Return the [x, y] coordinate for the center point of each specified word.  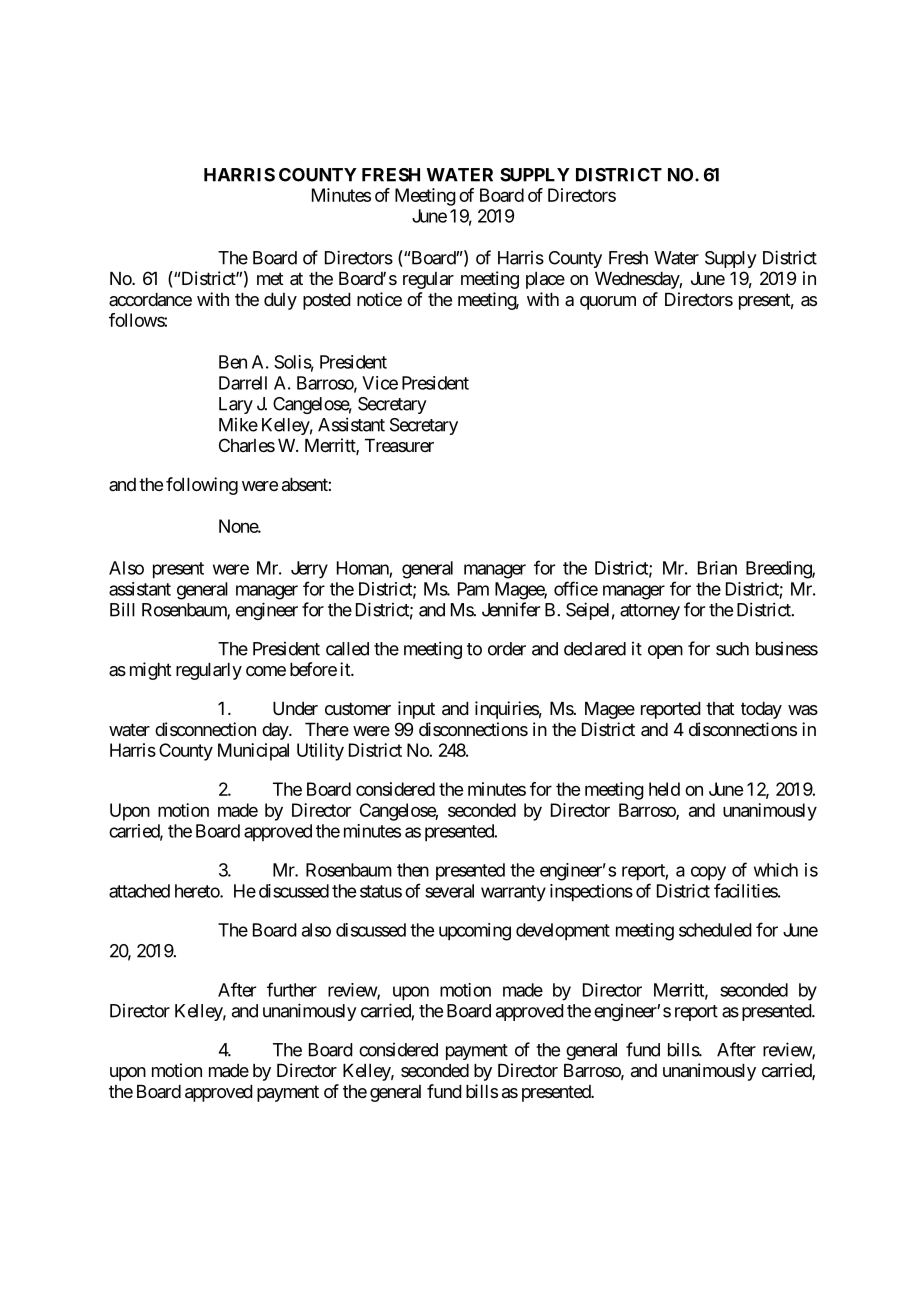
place [545, 280]
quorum [608, 303]
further [292, 989]
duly [280, 301]
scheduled [715, 930]
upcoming [475, 932]
